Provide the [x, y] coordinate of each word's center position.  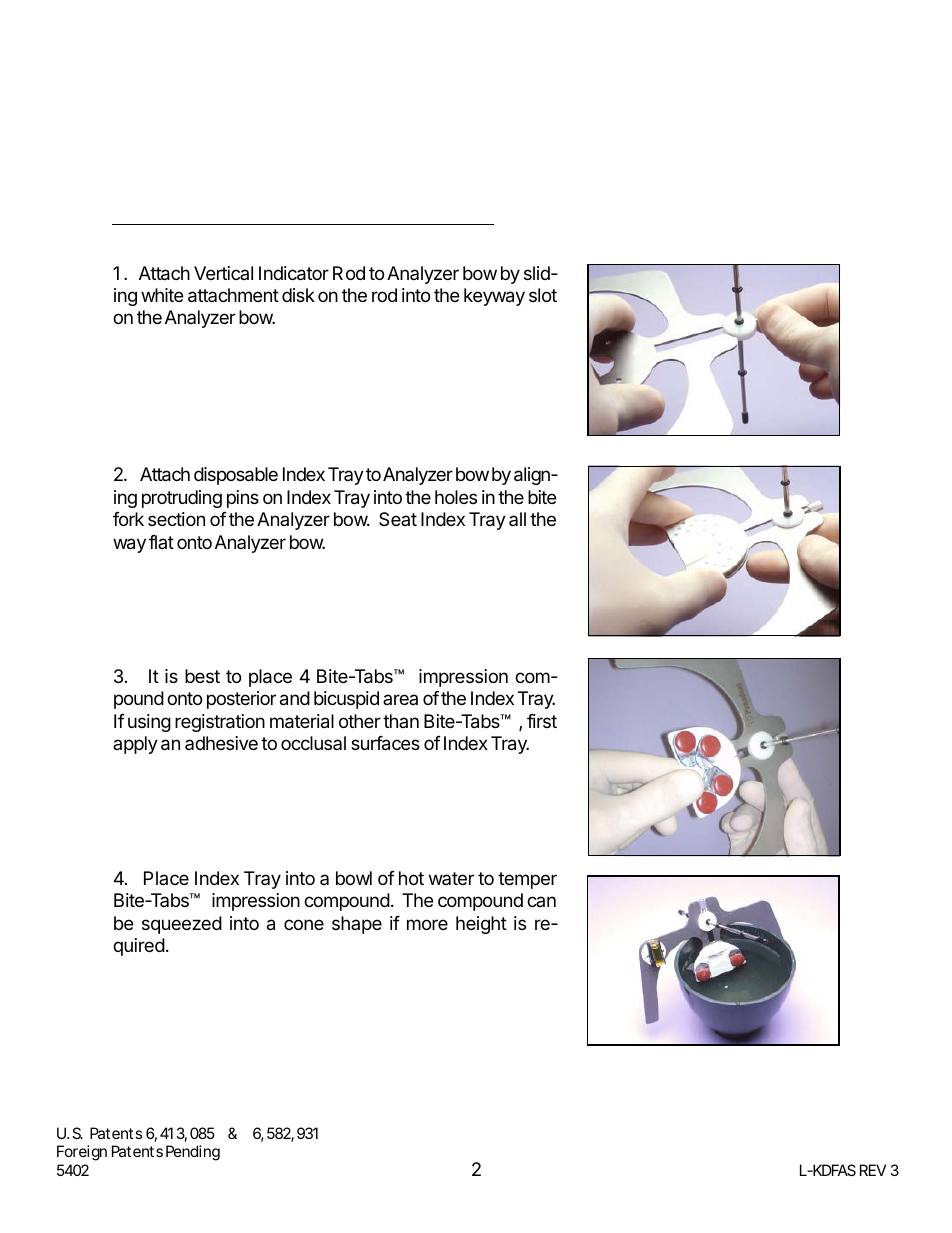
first [542, 721]
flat [161, 542]
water [451, 878]
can [541, 901]
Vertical [223, 273]
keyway [494, 297]
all [517, 519]
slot [543, 295]
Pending [193, 1153]
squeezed [182, 925]
